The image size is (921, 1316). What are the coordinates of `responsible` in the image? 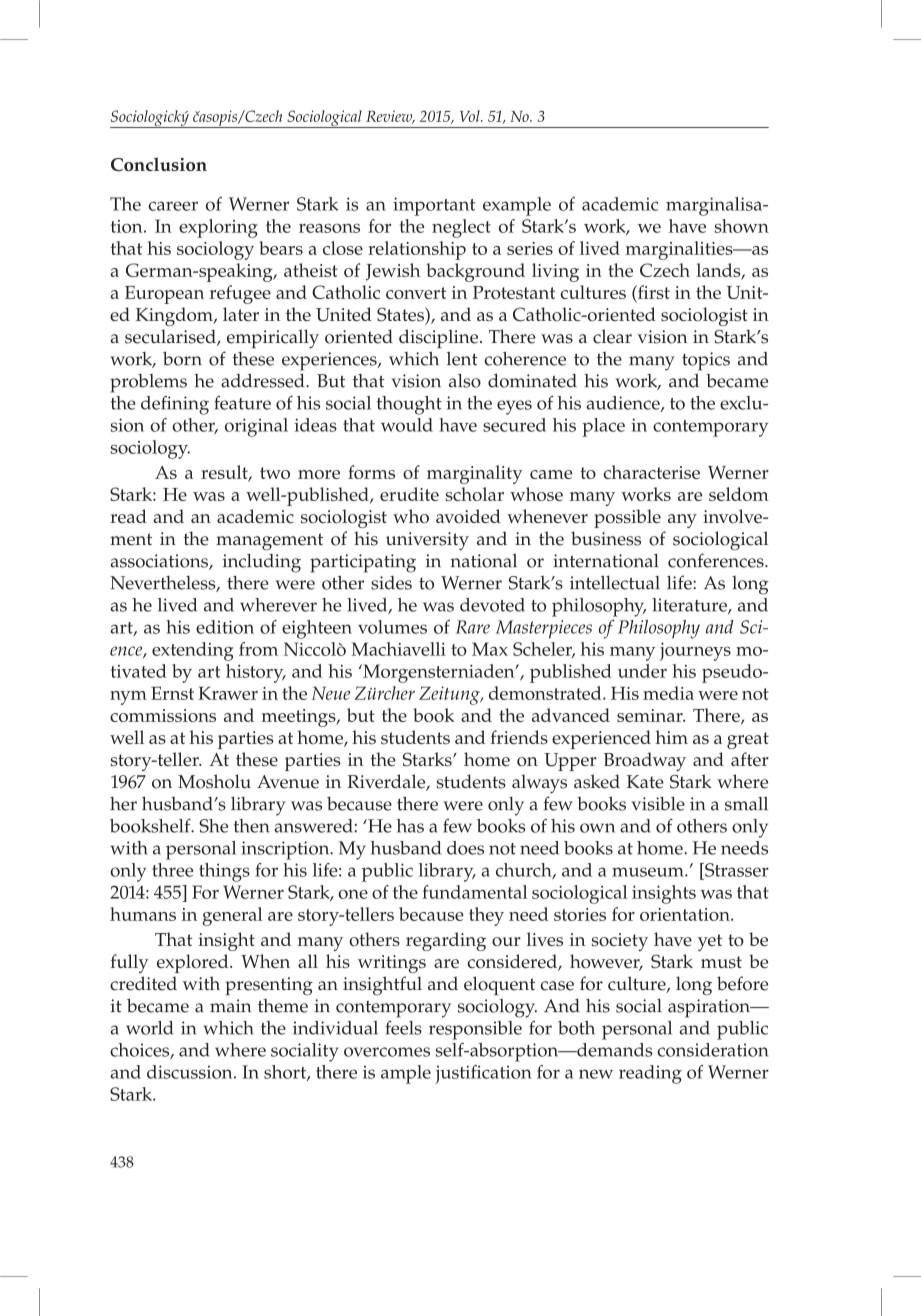 It's located at (475, 1030).
